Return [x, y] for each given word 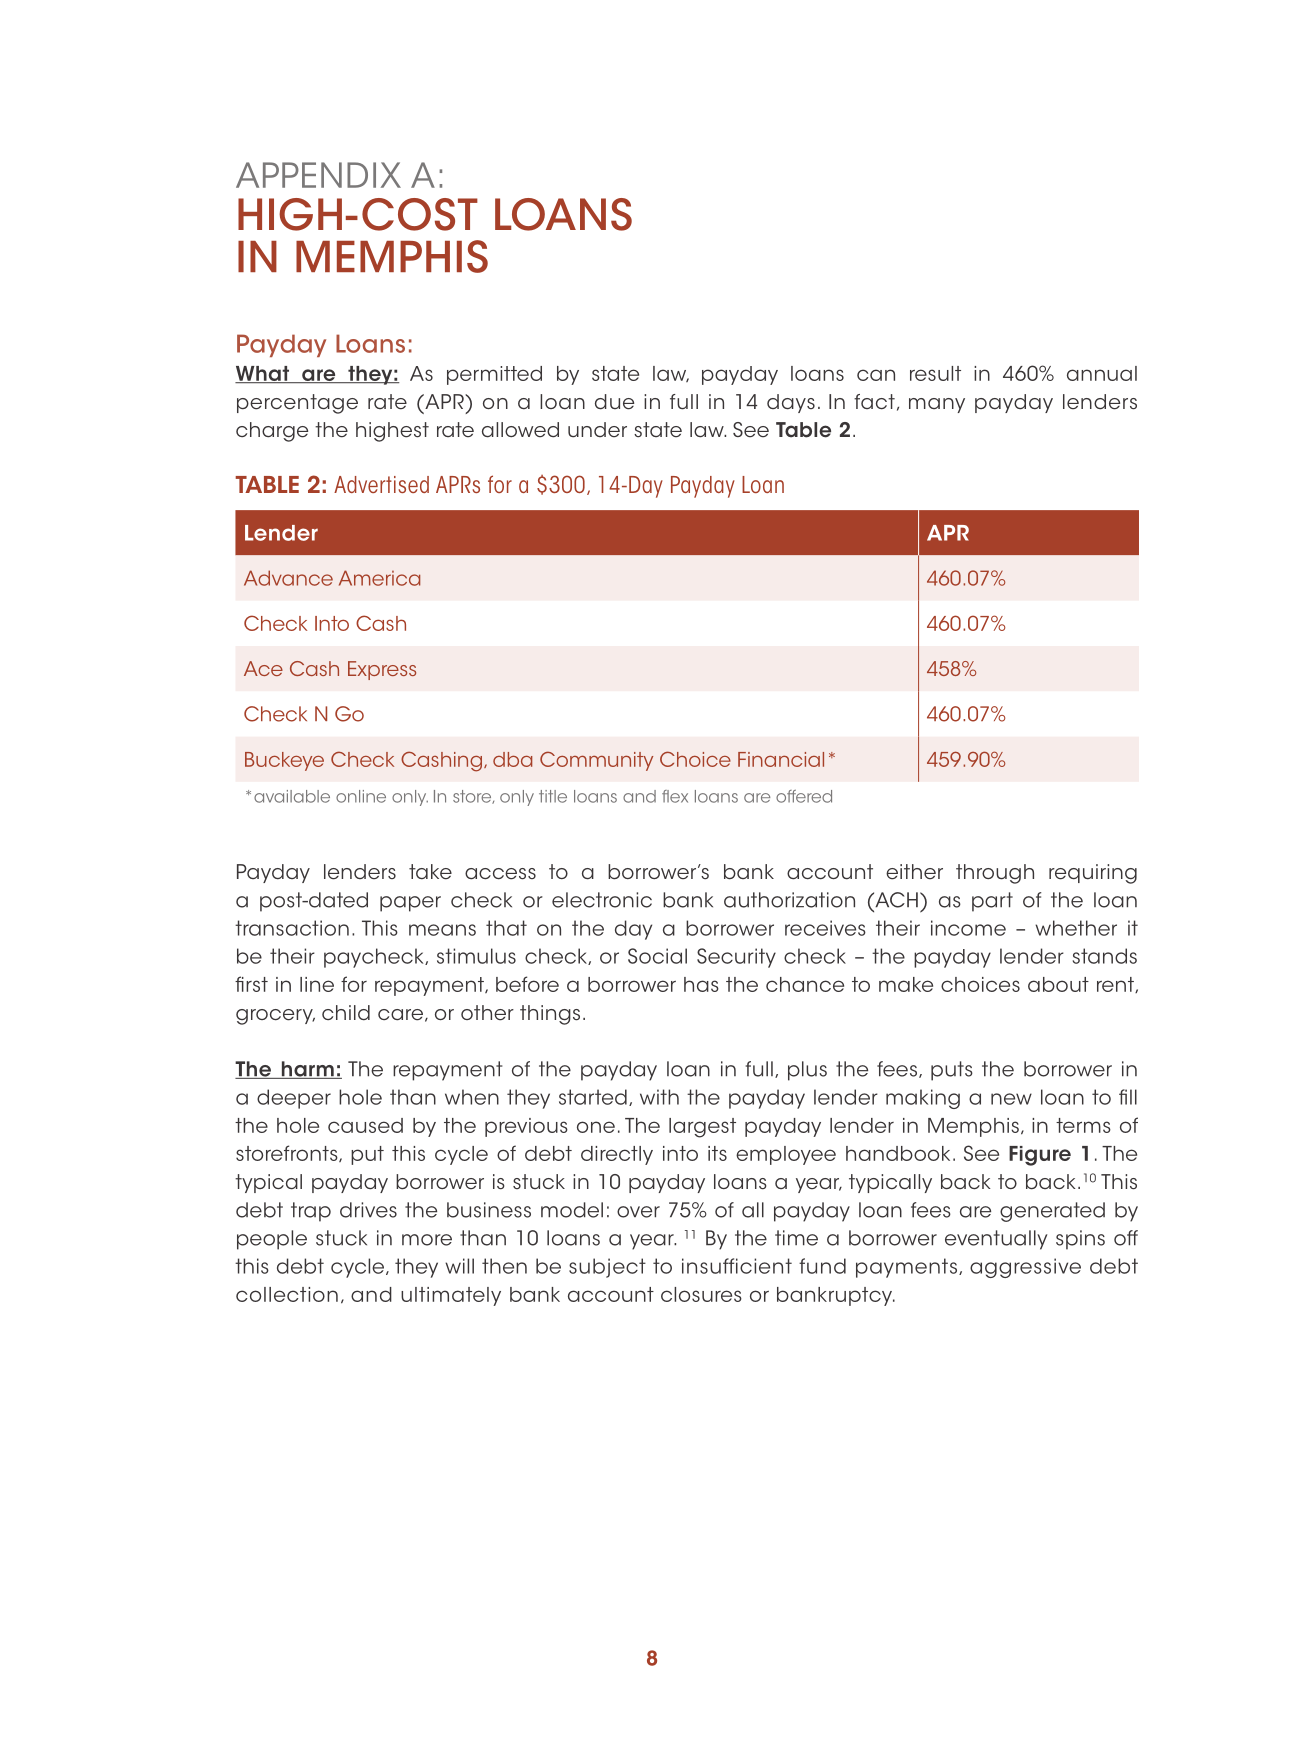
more [427, 1240]
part [992, 902]
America [379, 578]
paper [410, 904]
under [597, 430]
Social [657, 956]
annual [1102, 373]
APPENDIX [318, 175]
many [937, 405]
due [614, 402]
